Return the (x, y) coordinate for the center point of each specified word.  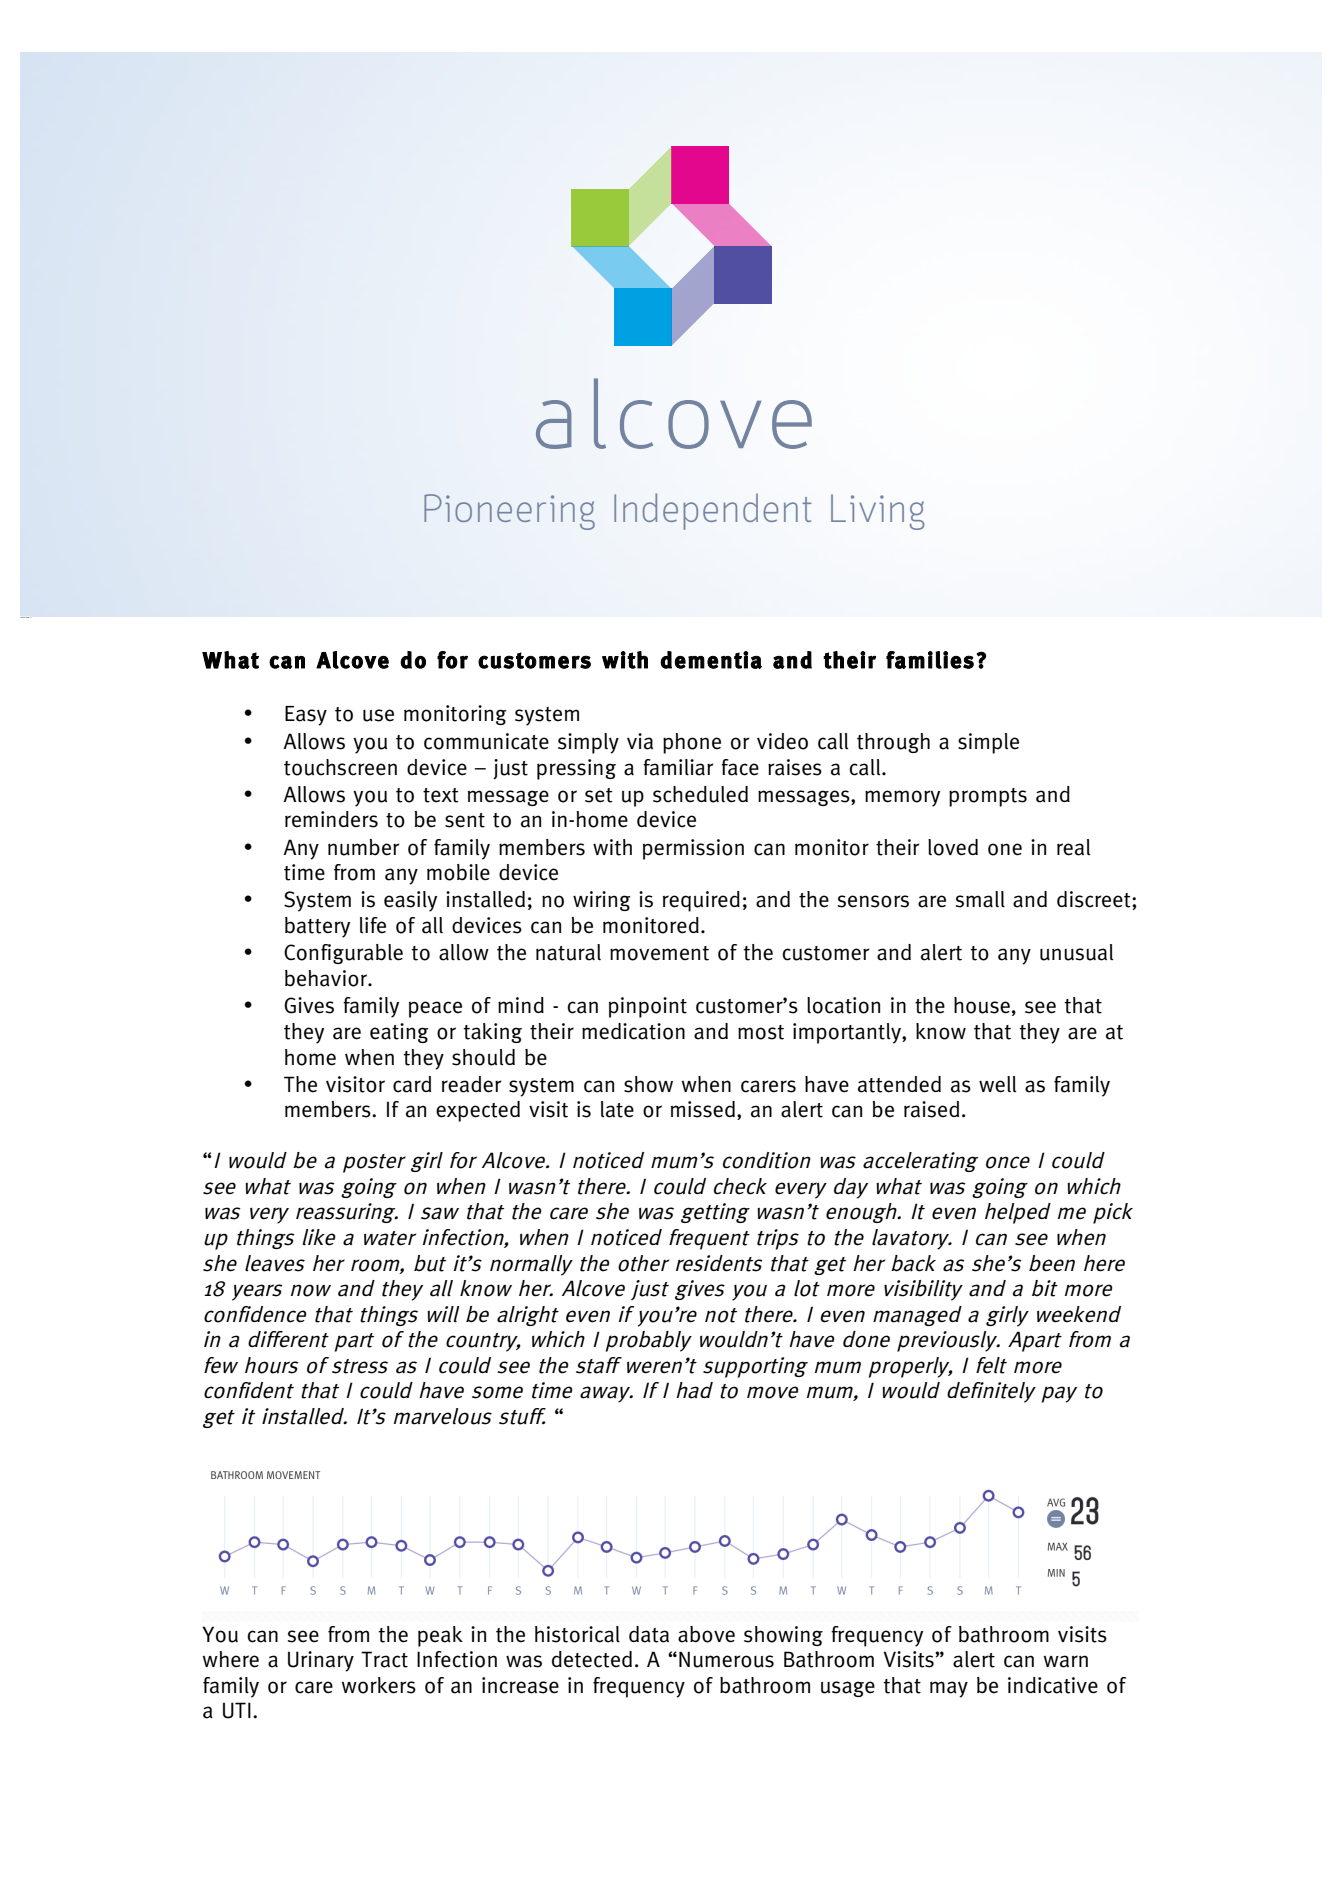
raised (931, 1109)
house (982, 1005)
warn (1066, 1661)
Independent (712, 511)
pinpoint (648, 1007)
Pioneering (509, 512)
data (649, 1634)
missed (703, 1109)
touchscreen (340, 767)
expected (478, 1111)
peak (440, 1636)
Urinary (321, 1661)
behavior (327, 978)
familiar (678, 767)
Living (877, 512)
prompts (988, 797)
